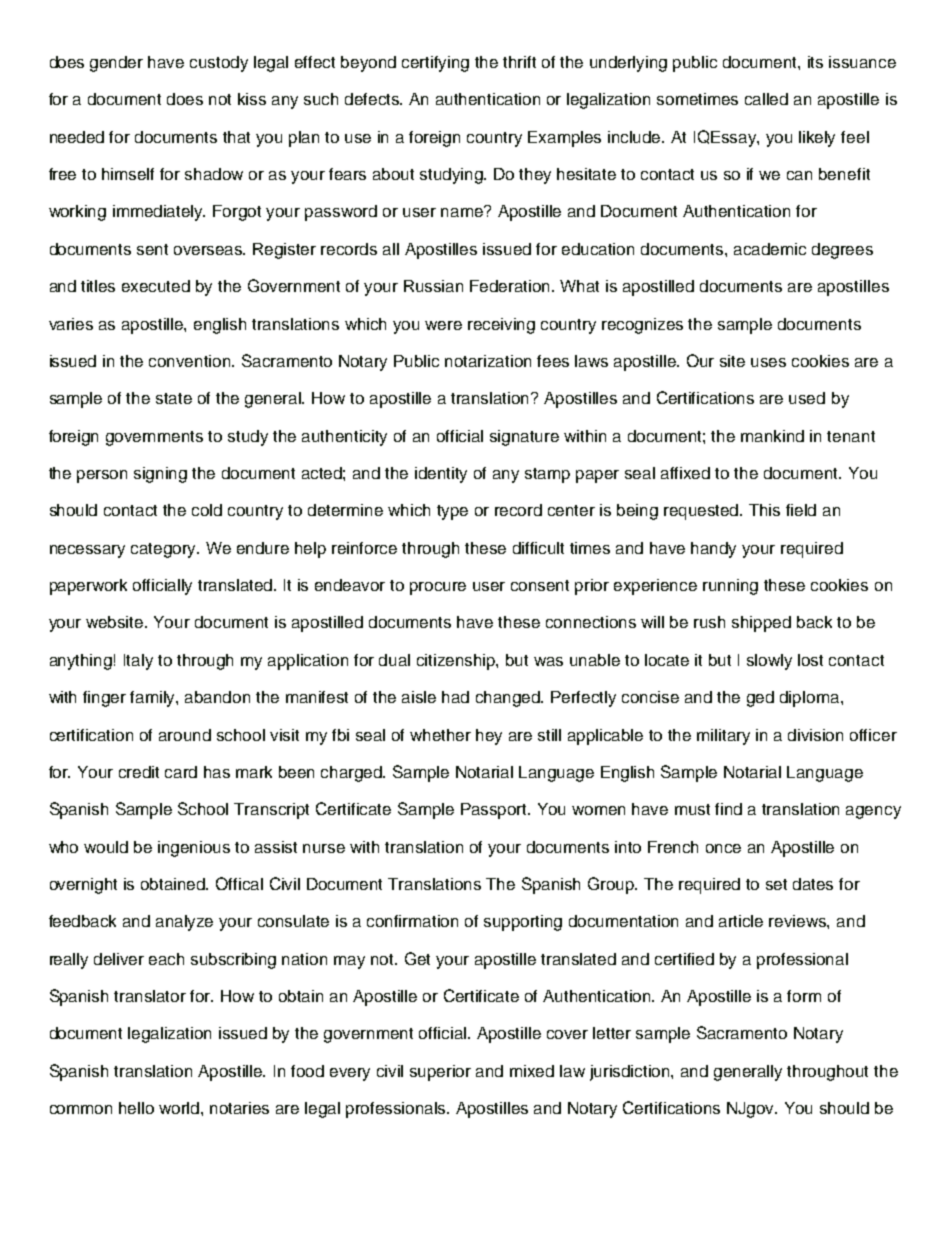  What do you see at coordinates (772, 436) in the screenshot?
I see `mankind` at bounding box center [772, 436].
